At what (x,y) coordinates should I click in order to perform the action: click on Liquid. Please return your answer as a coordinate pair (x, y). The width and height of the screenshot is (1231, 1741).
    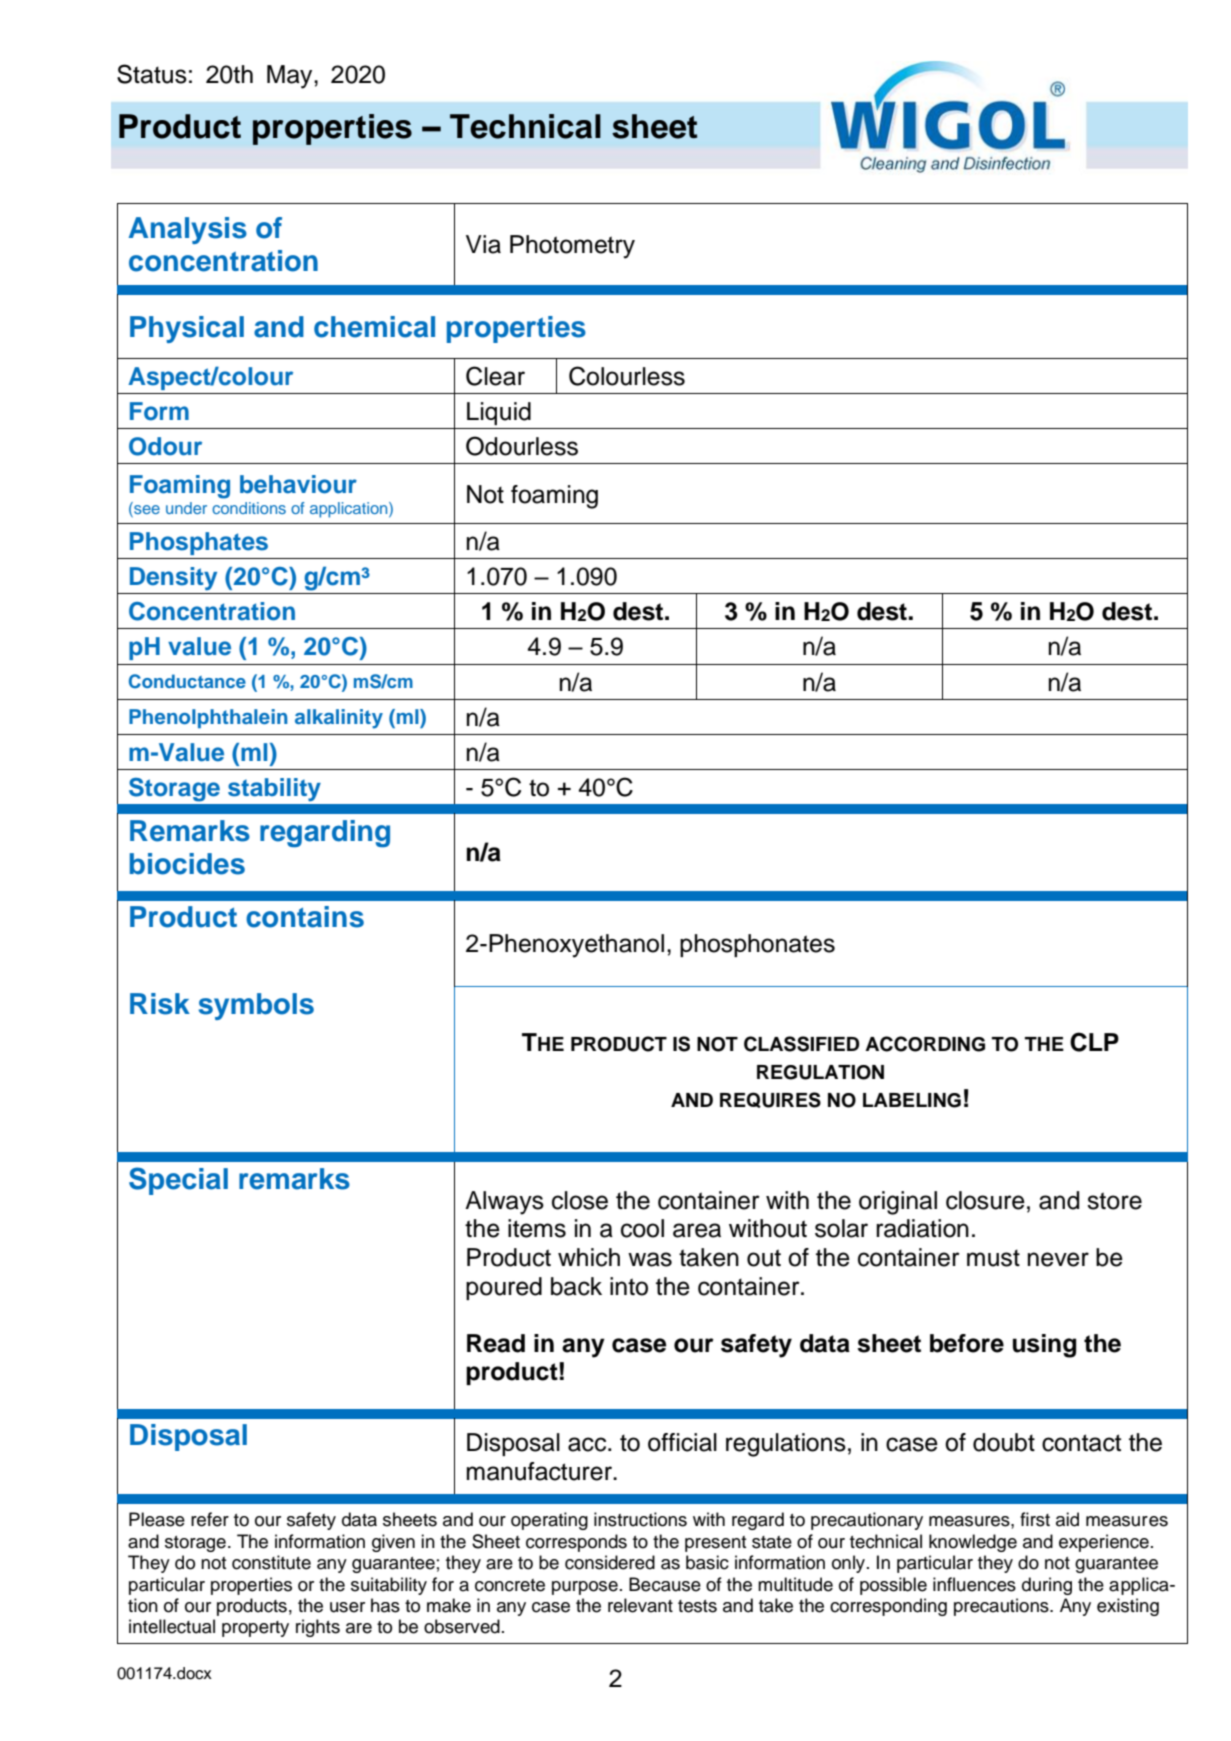
    Looking at the image, I should click on (499, 413).
